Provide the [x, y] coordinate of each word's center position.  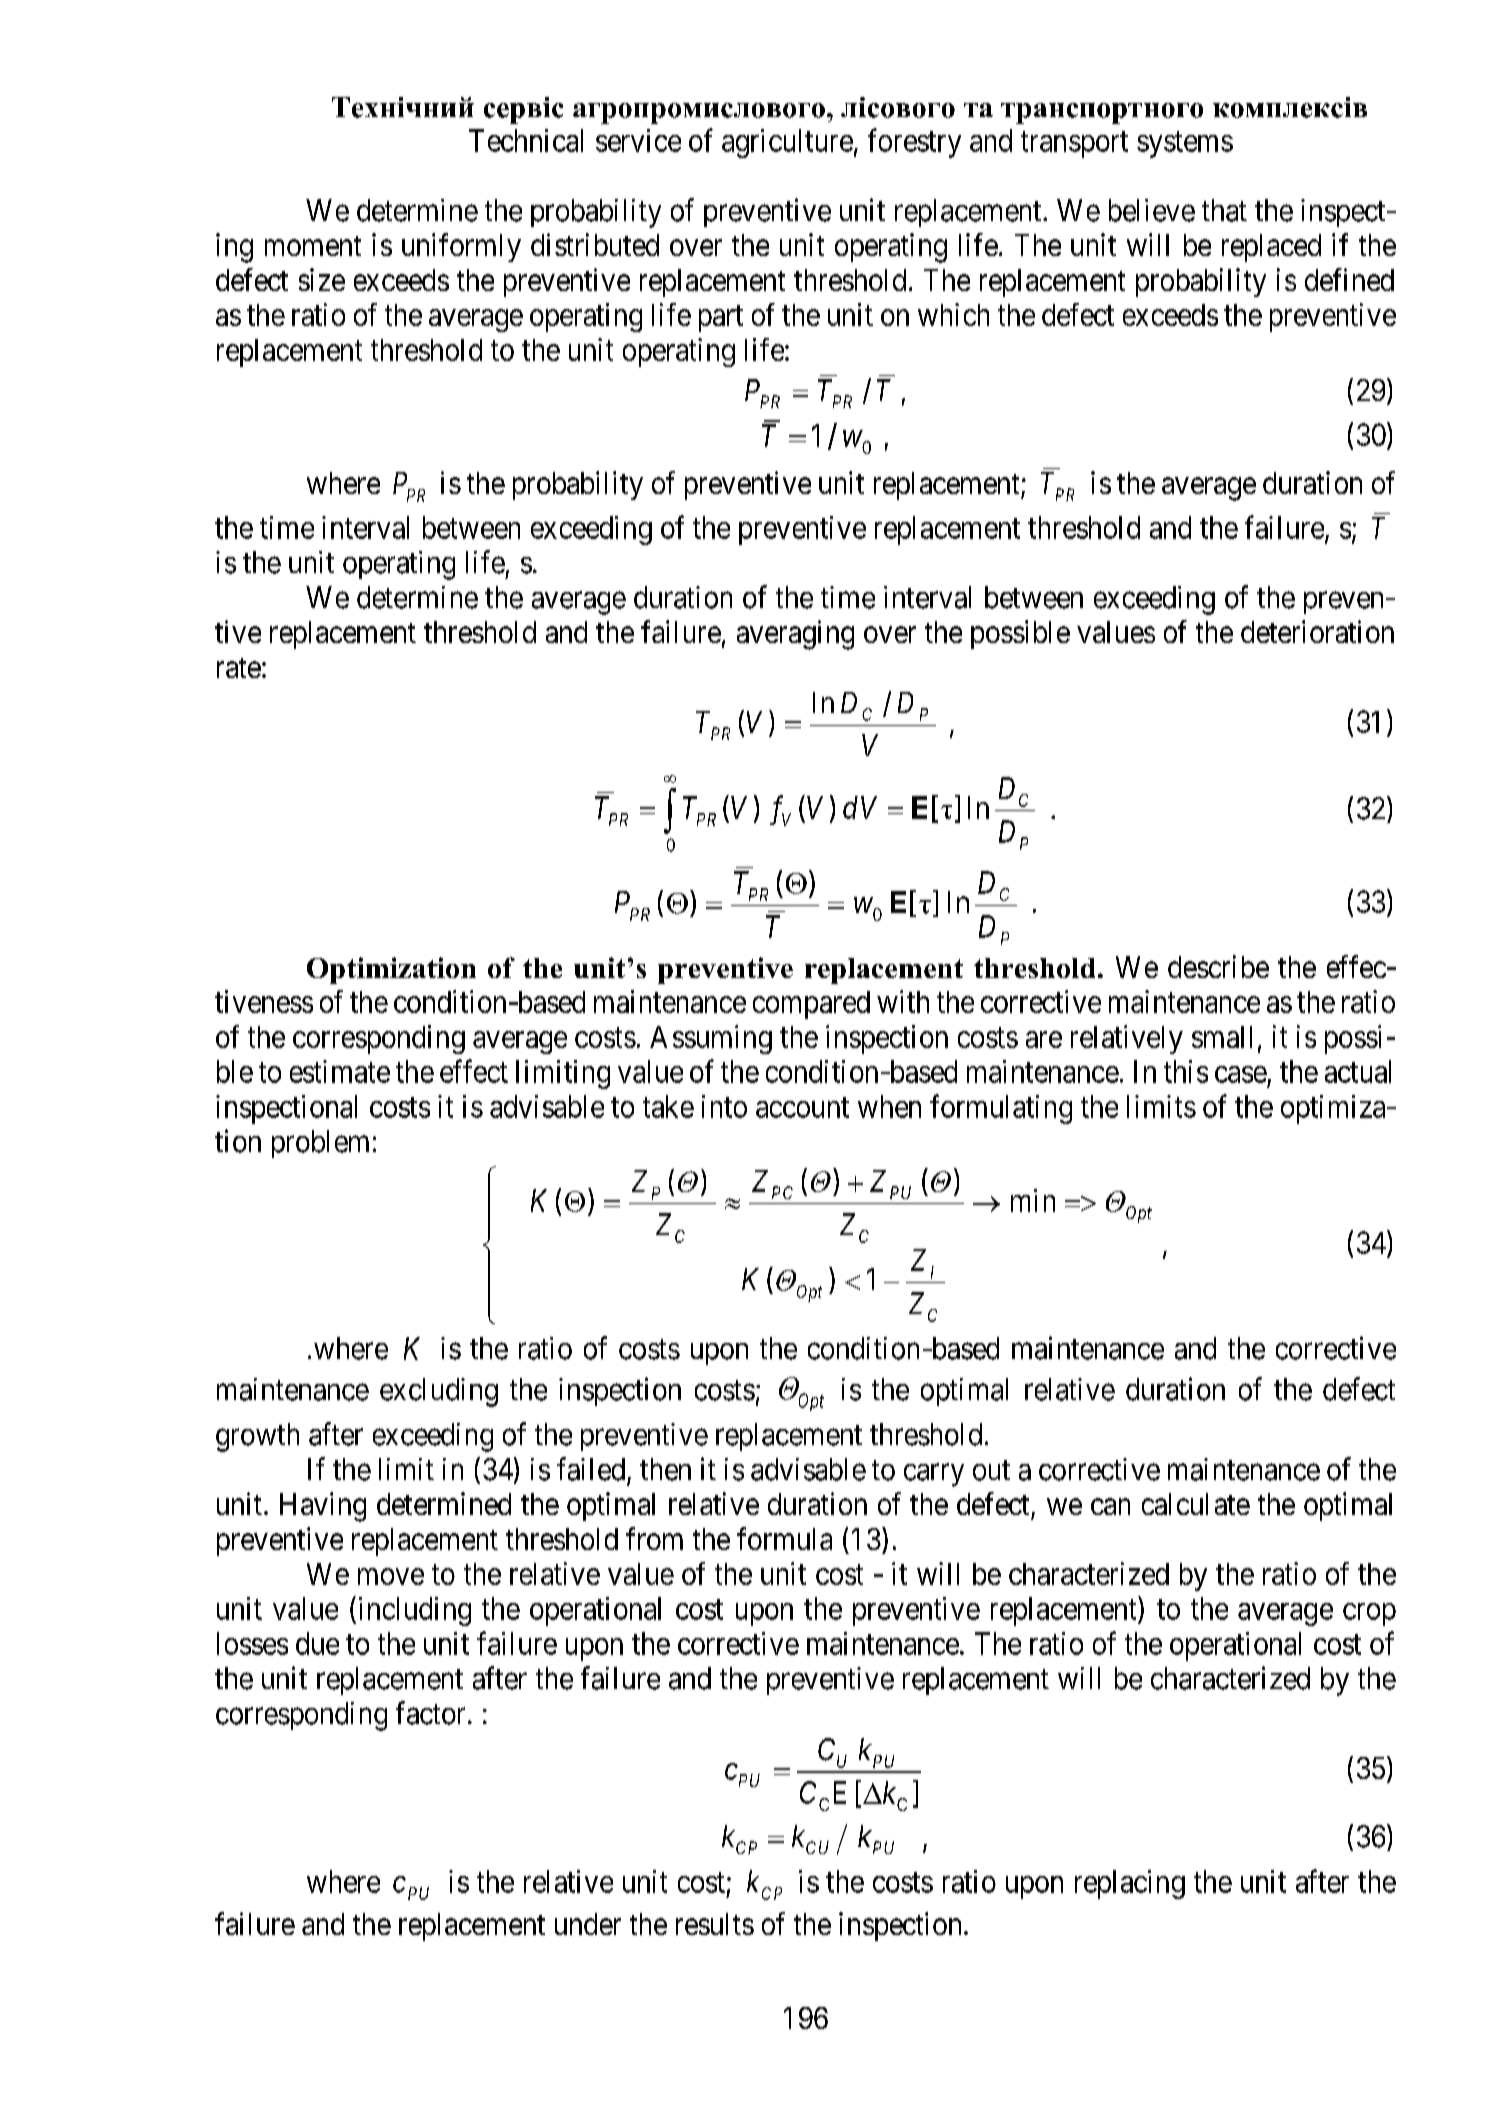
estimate [340, 1071]
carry [934, 1475]
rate [239, 668]
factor [430, 1713]
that [1224, 210]
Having [323, 1507]
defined [1349, 279]
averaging [795, 635]
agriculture [787, 143]
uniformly [461, 247]
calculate [1196, 1504]
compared [811, 1005]
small [1222, 1037]
